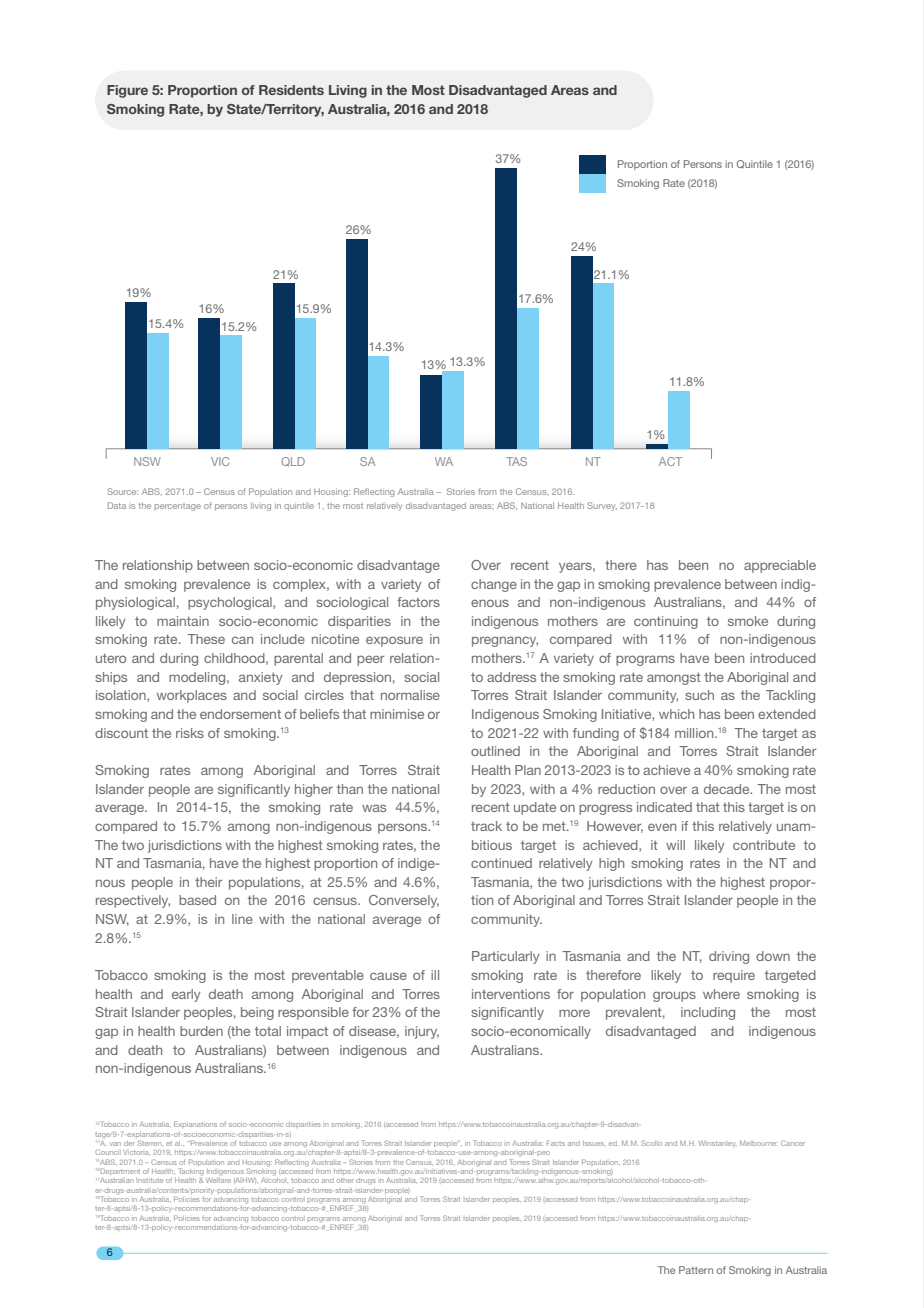  What do you see at coordinates (699, 695) in the screenshot?
I see `such` at bounding box center [699, 695].
